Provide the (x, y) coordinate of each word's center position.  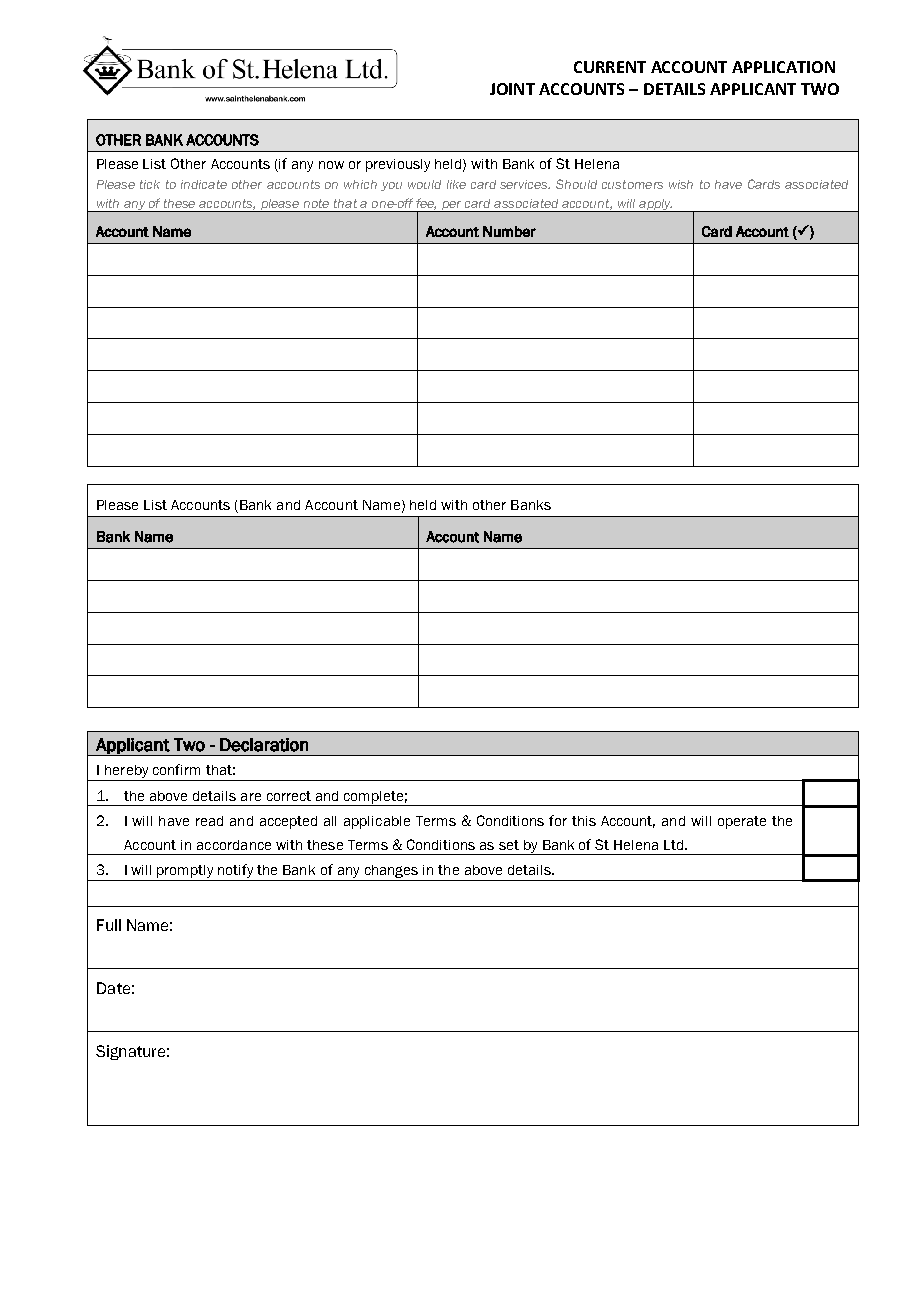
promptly (185, 871)
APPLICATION (783, 67)
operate (742, 822)
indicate (204, 184)
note (316, 203)
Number (509, 231)
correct (289, 796)
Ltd (675, 845)
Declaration (264, 745)
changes (391, 873)
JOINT (512, 89)
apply (655, 205)
